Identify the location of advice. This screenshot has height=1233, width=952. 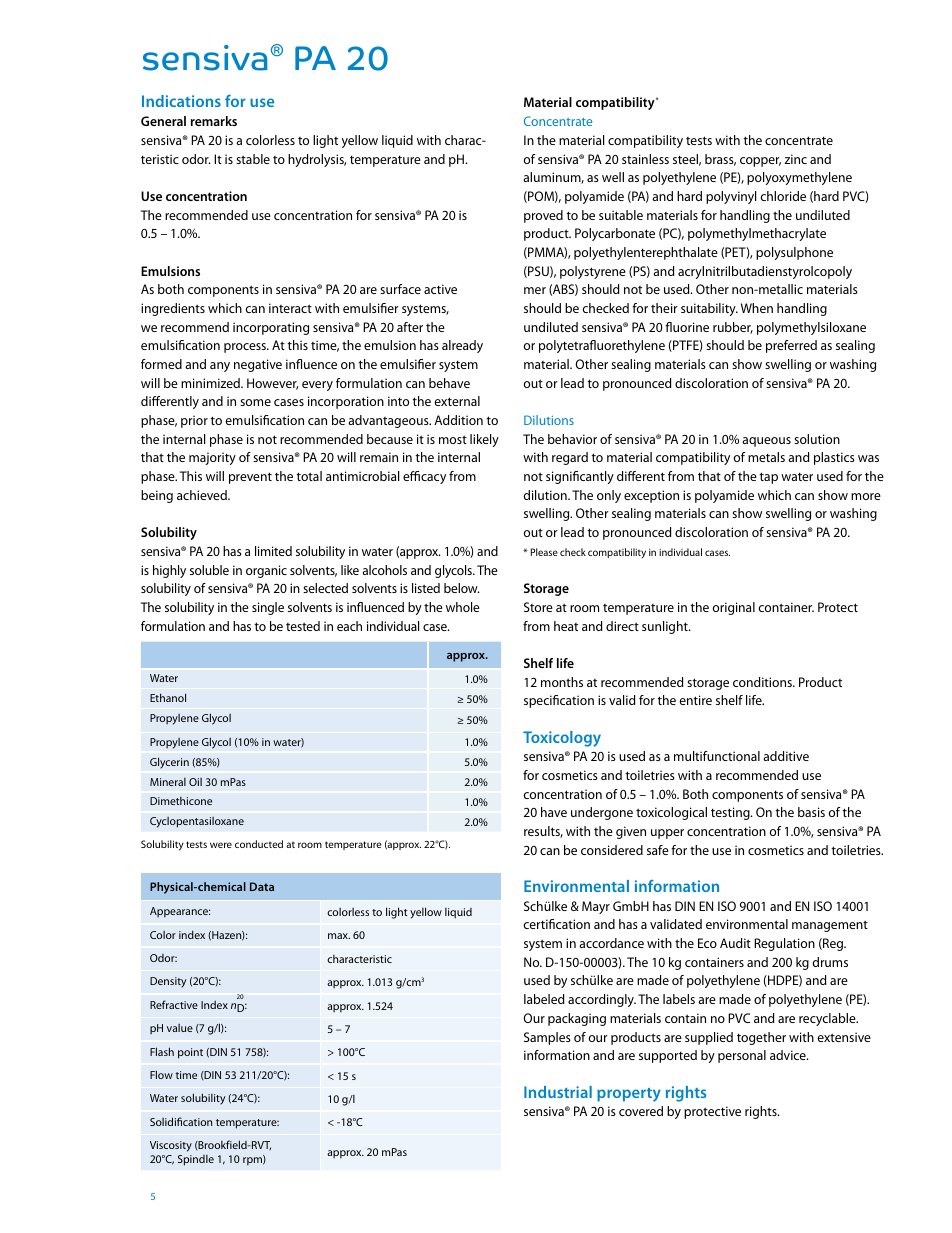
(789, 1055).
